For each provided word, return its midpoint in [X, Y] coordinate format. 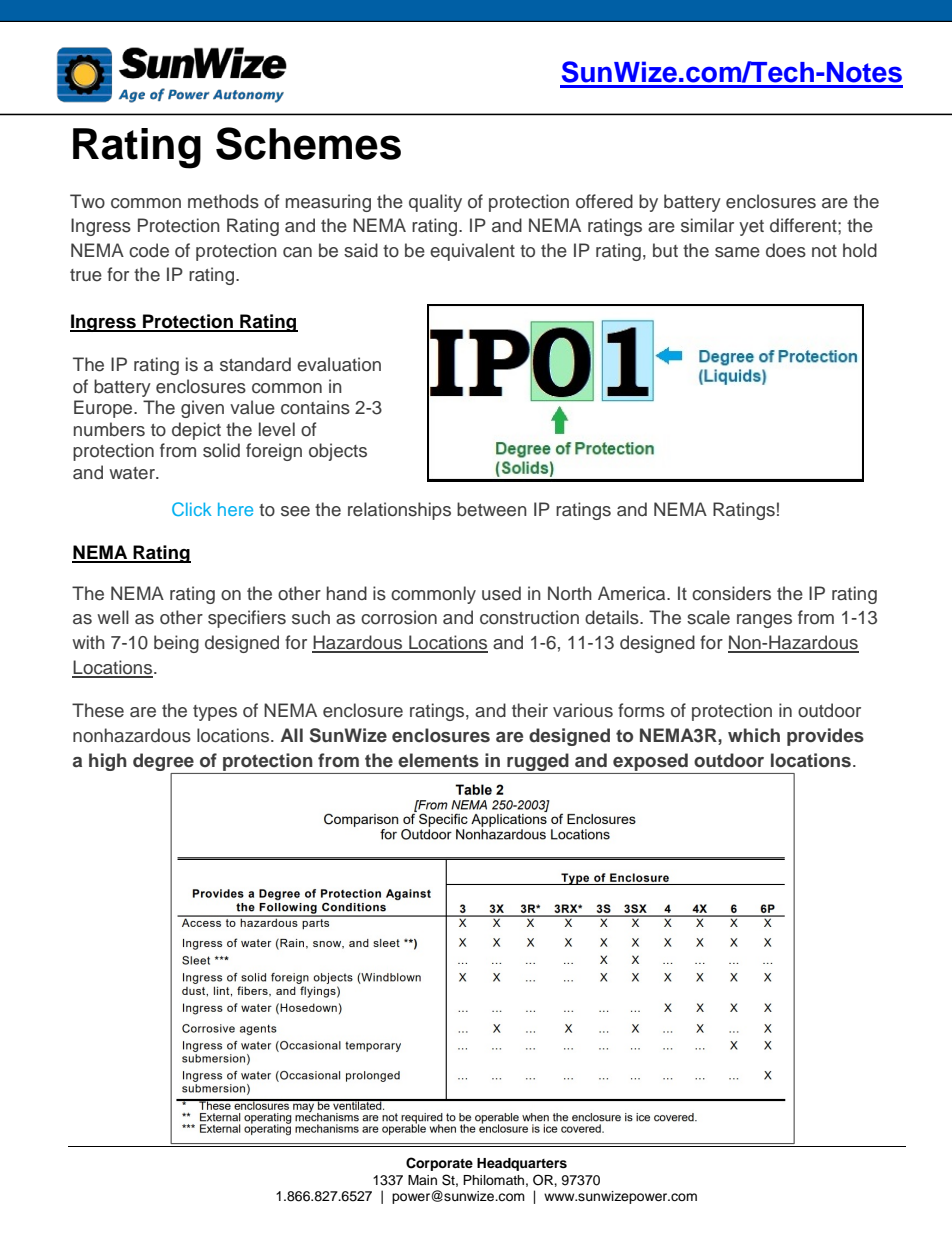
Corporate [439, 1164]
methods [223, 201]
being [176, 644]
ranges [764, 621]
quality [435, 203]
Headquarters [522, 1164]
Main [422, 1180]
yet [751, 228]
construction [529, 617]
